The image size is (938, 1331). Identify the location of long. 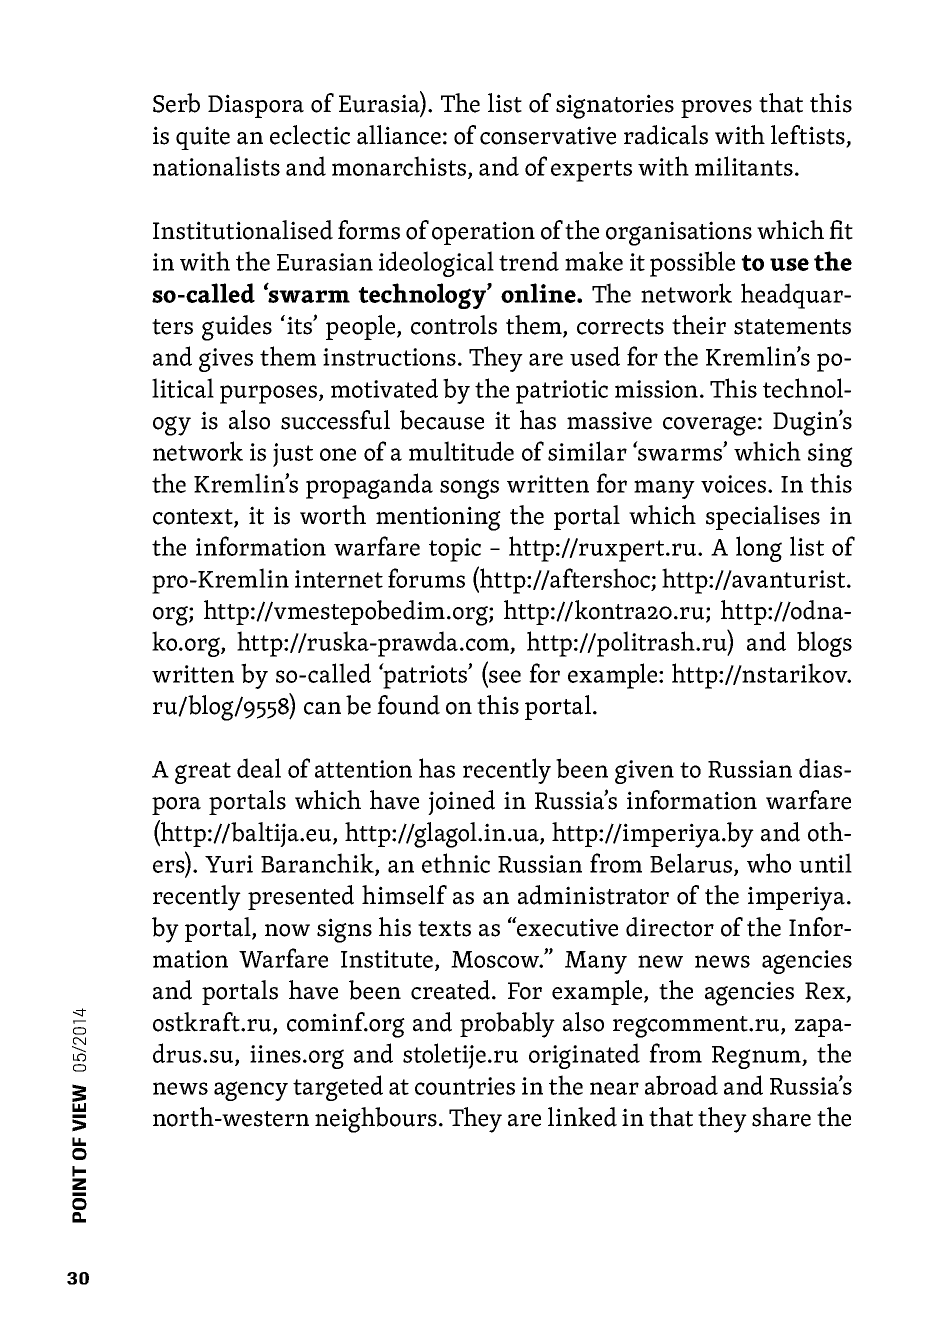
(759, 549).
